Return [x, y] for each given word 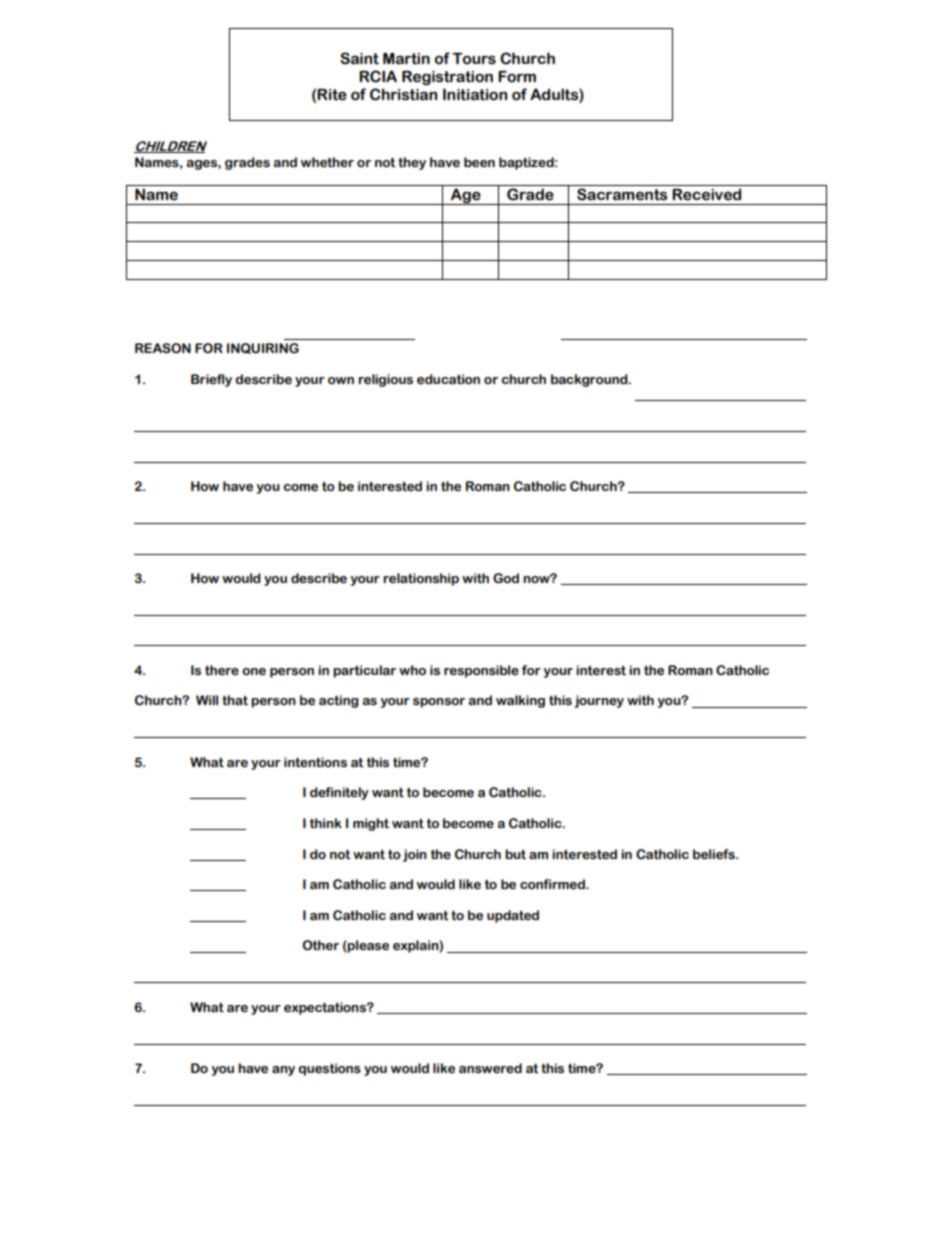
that [235, 700]
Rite [332, 95]
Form [517, 77]
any [283, 1071]
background [590, 380]
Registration [447, 78]
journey [599, 701]
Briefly [211, 380]
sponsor [439, 703]
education [448, 379]
